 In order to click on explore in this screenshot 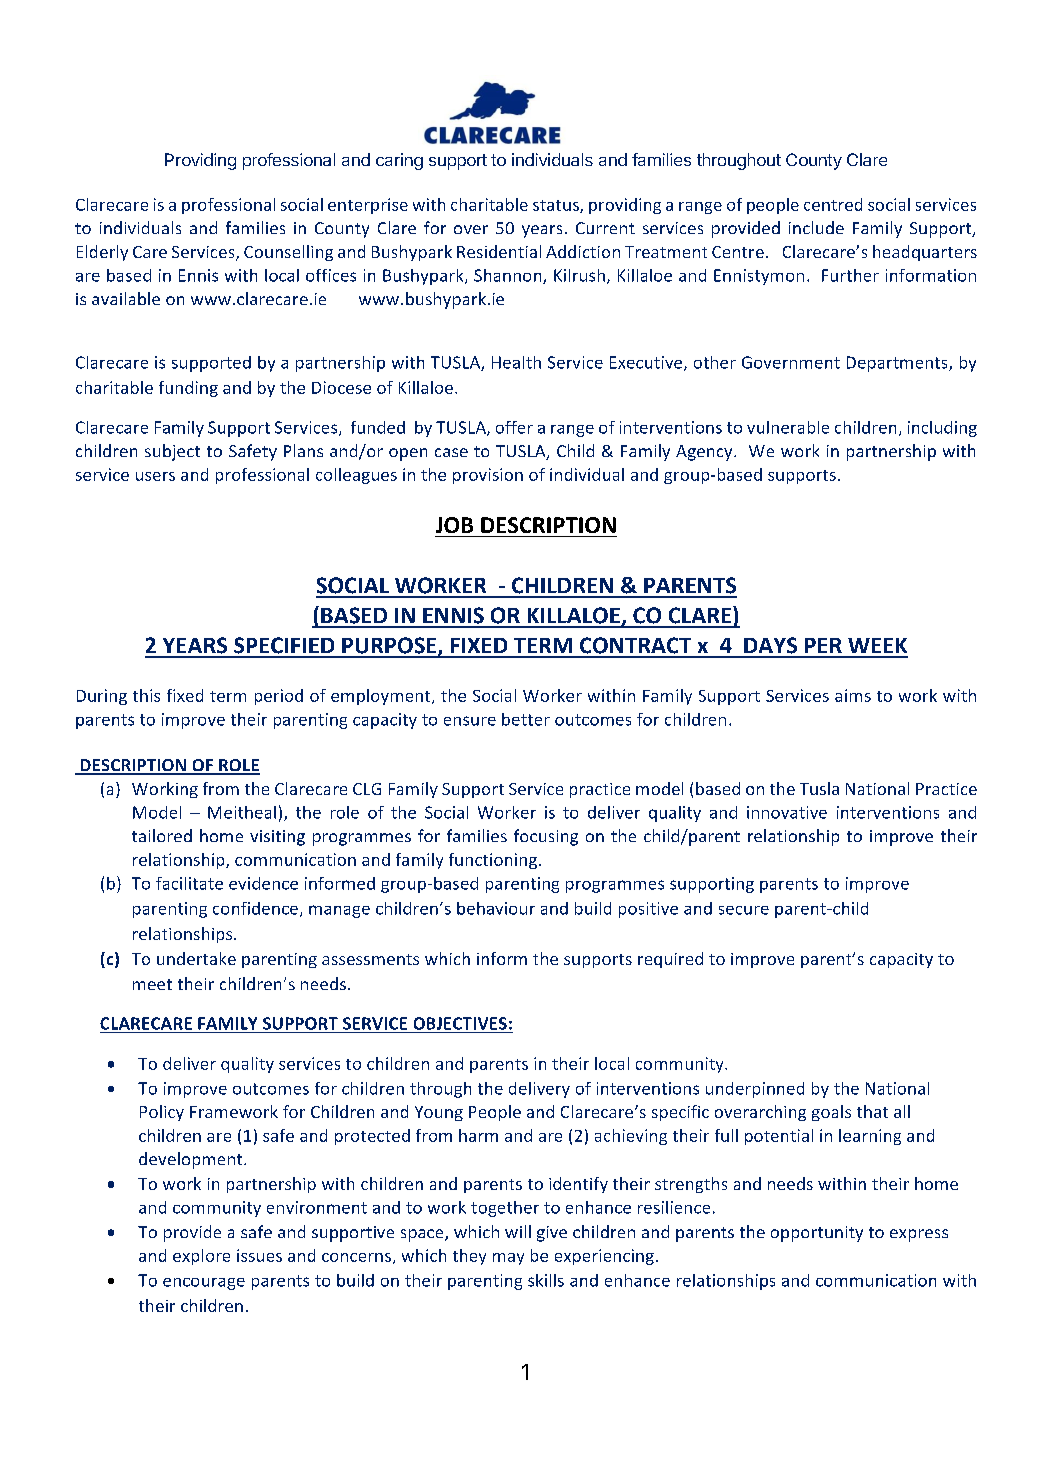, I will do `click(201, 1257)`.
